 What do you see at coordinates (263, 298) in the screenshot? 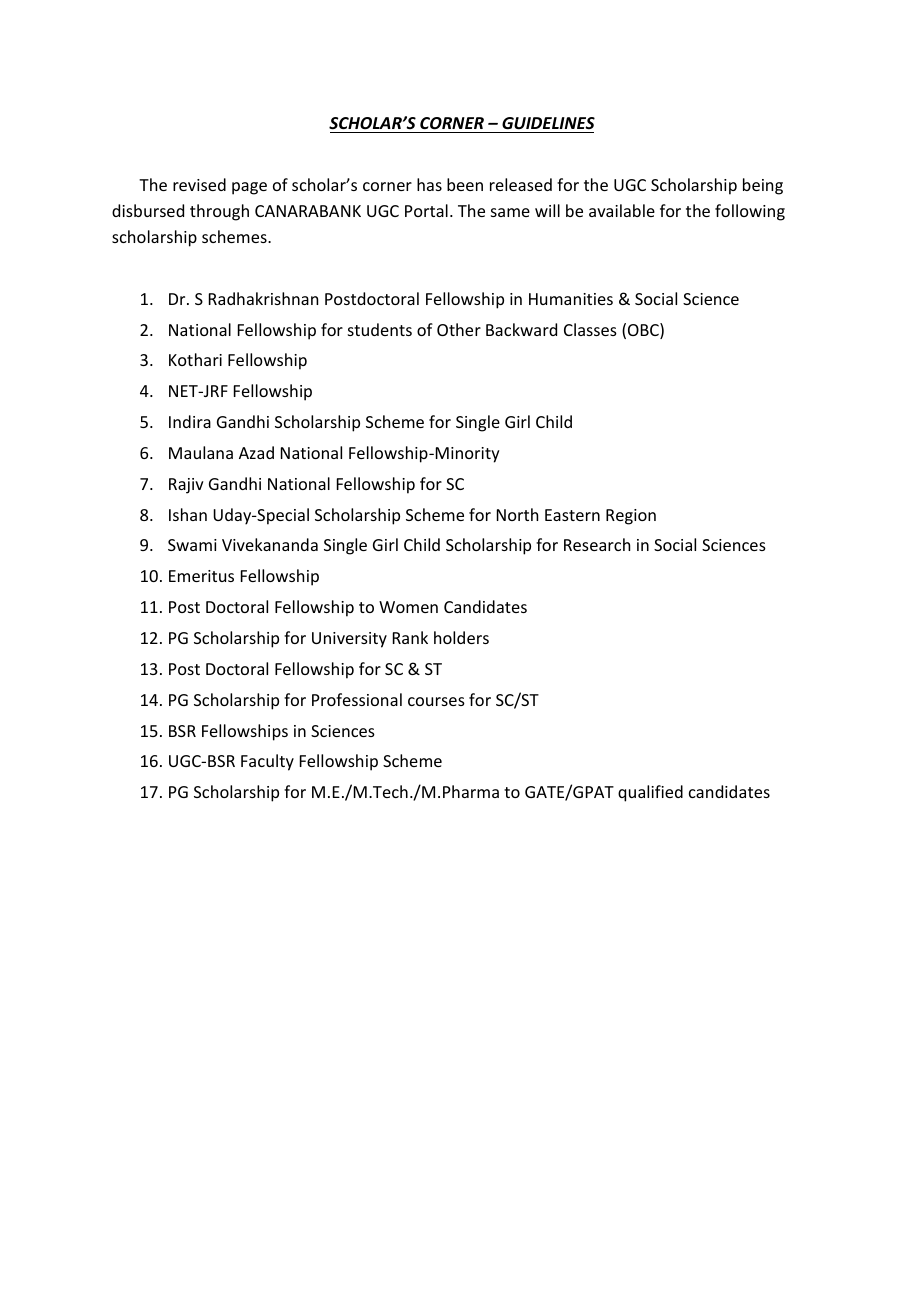
I see `Radhakrishnan` at bounding box center [263, 298].
